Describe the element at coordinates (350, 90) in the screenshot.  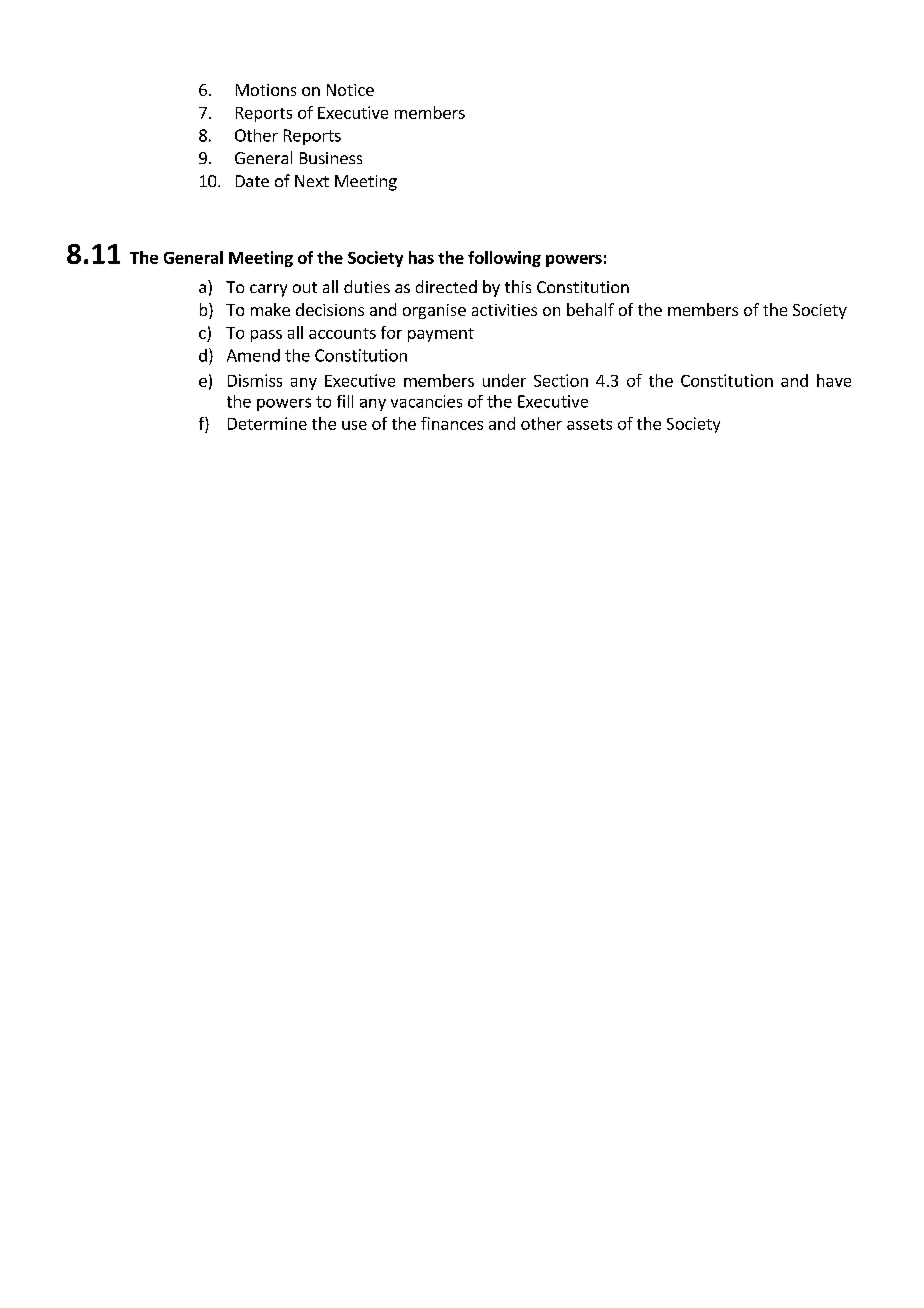
I see `Notice` at that location.
